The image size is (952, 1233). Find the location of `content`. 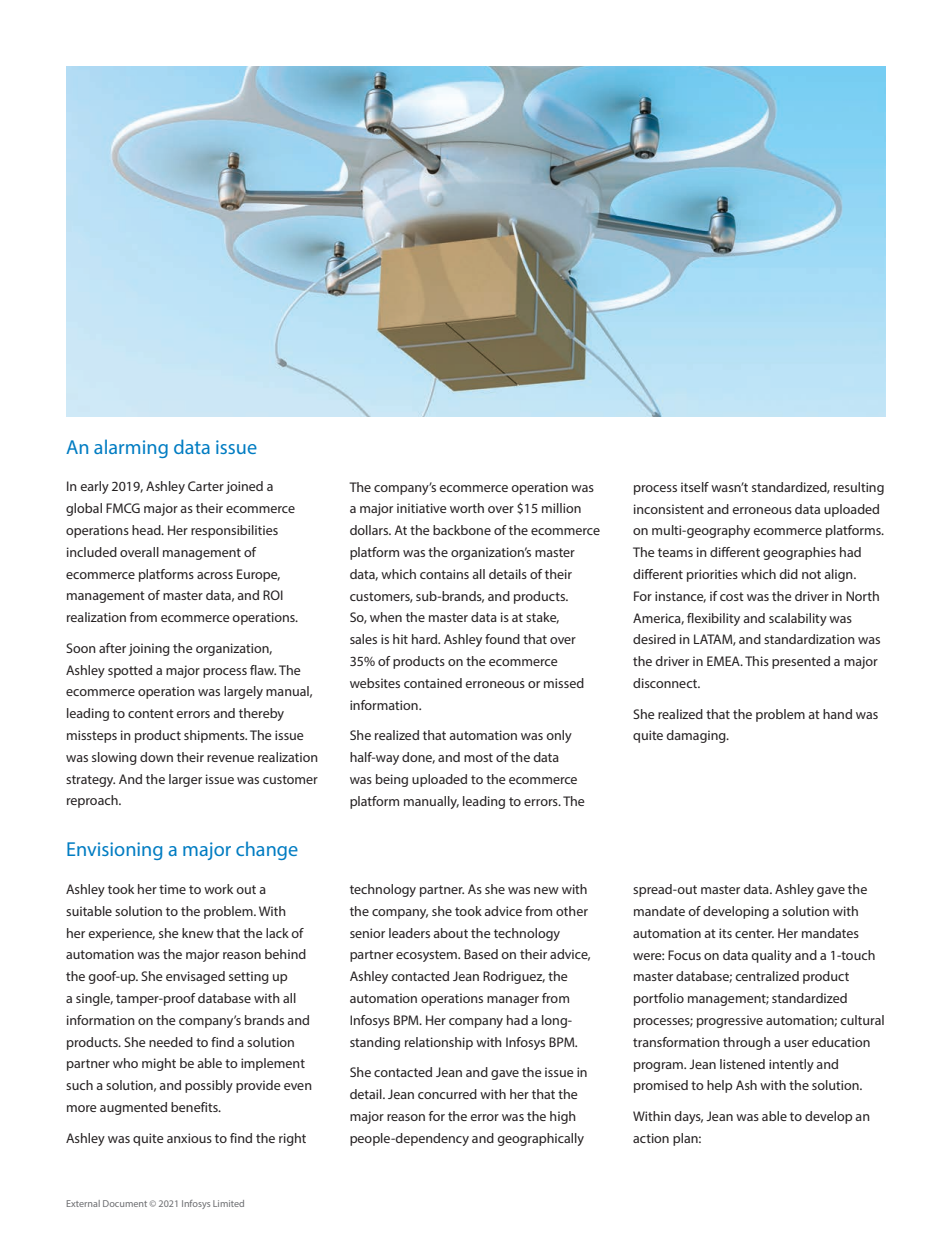

content is located at coordinates (151, 713).
